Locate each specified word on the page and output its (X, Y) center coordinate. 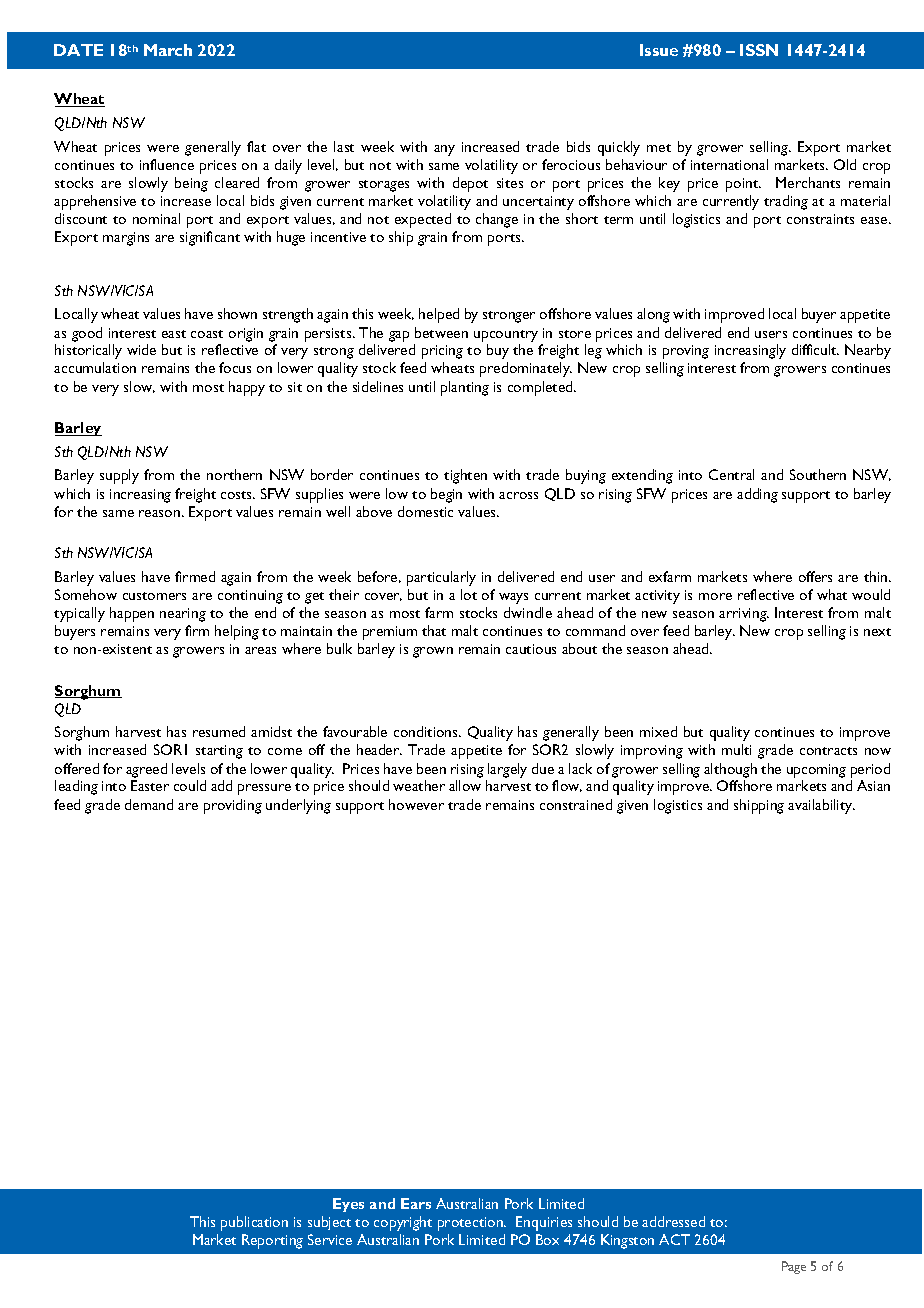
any (444, 150)
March (168, 50)
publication (254, 1223)
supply (119, 476)
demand (149, 804)
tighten (465, 476)
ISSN (759, 50)
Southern (818, 474)
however (416, 804)
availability (821, 806)
